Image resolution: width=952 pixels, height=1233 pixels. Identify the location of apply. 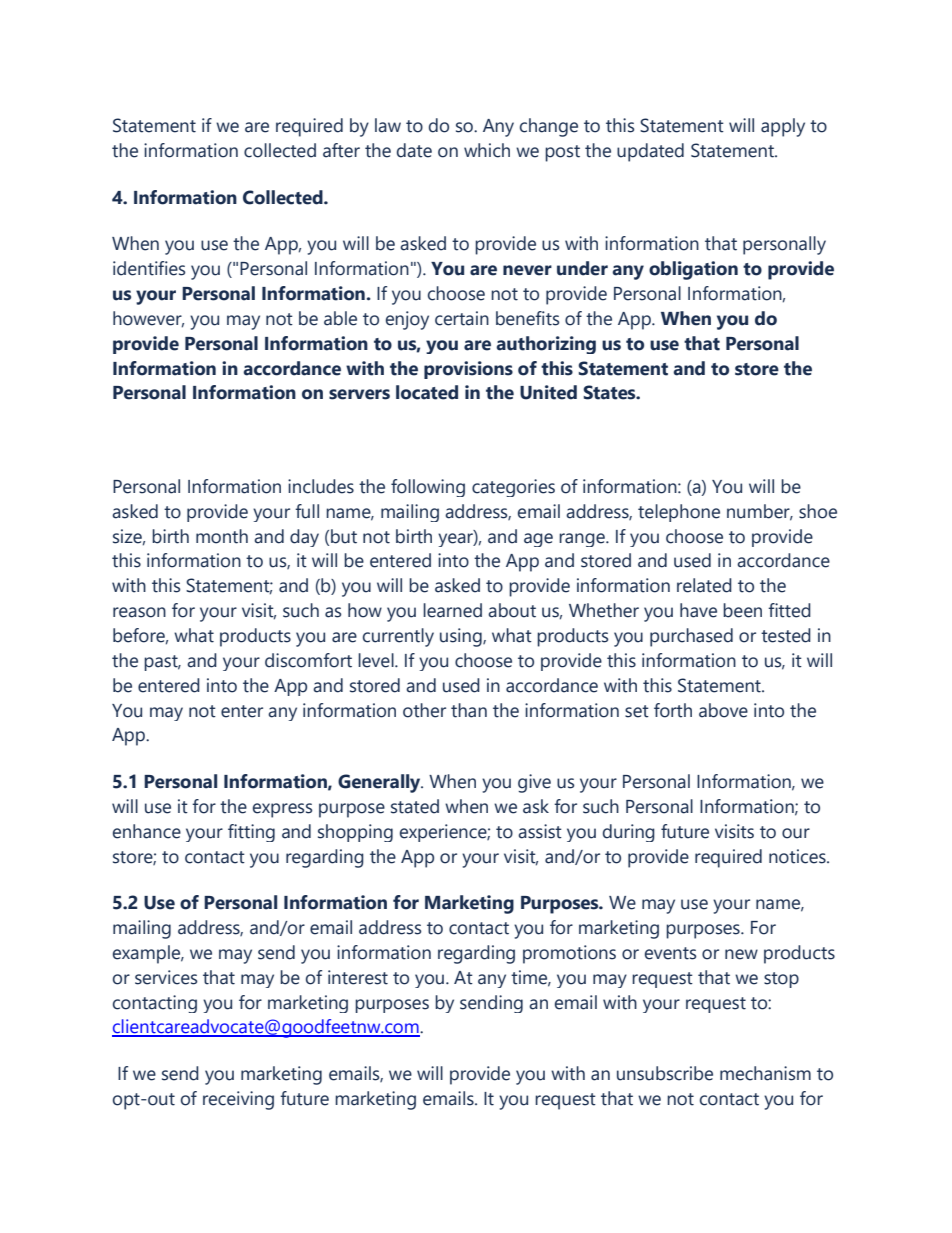
(783, 127).
